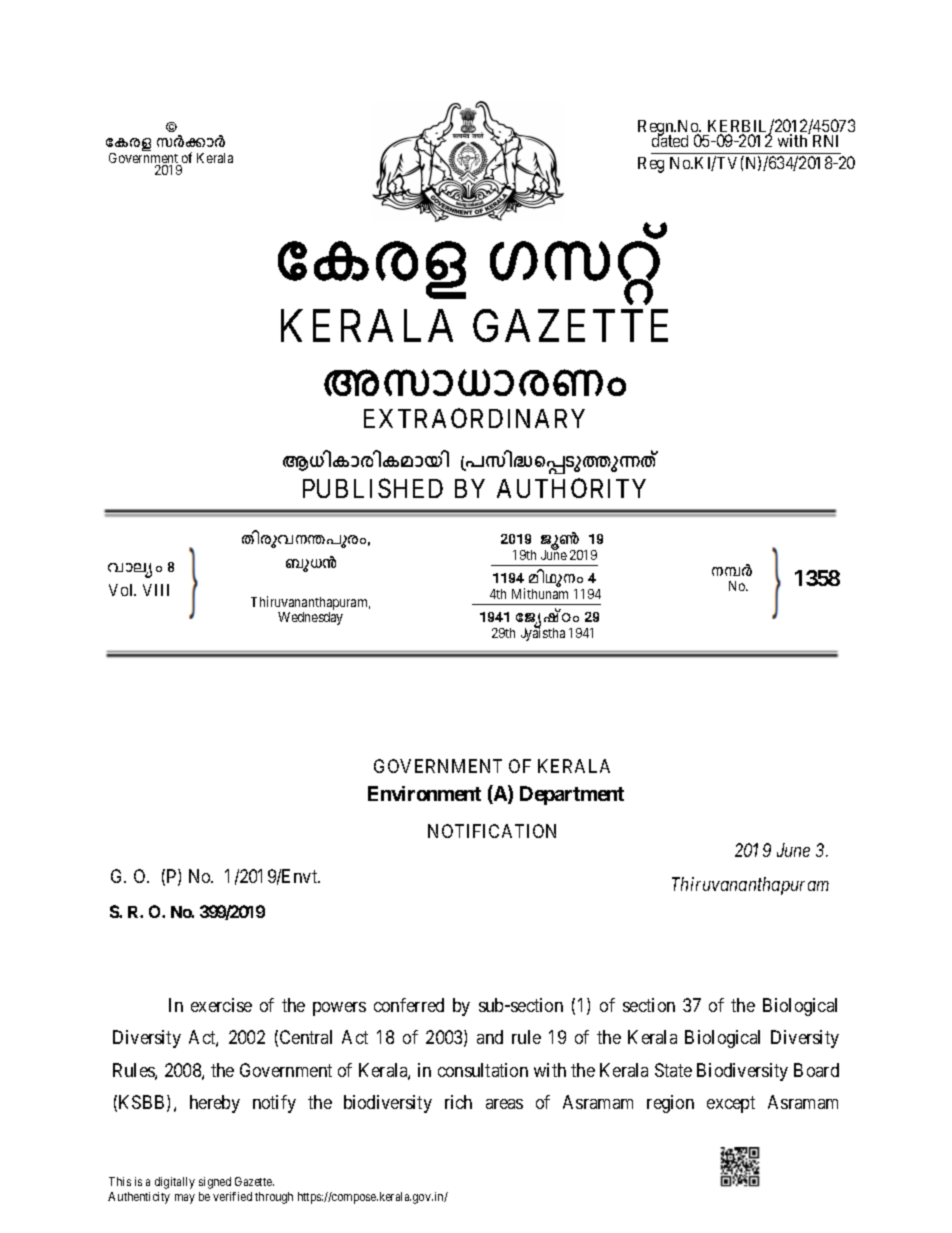  What do you see at coordinates (215, 1183) in the page?
I see `signed` at bounding box center [215, 1183].
